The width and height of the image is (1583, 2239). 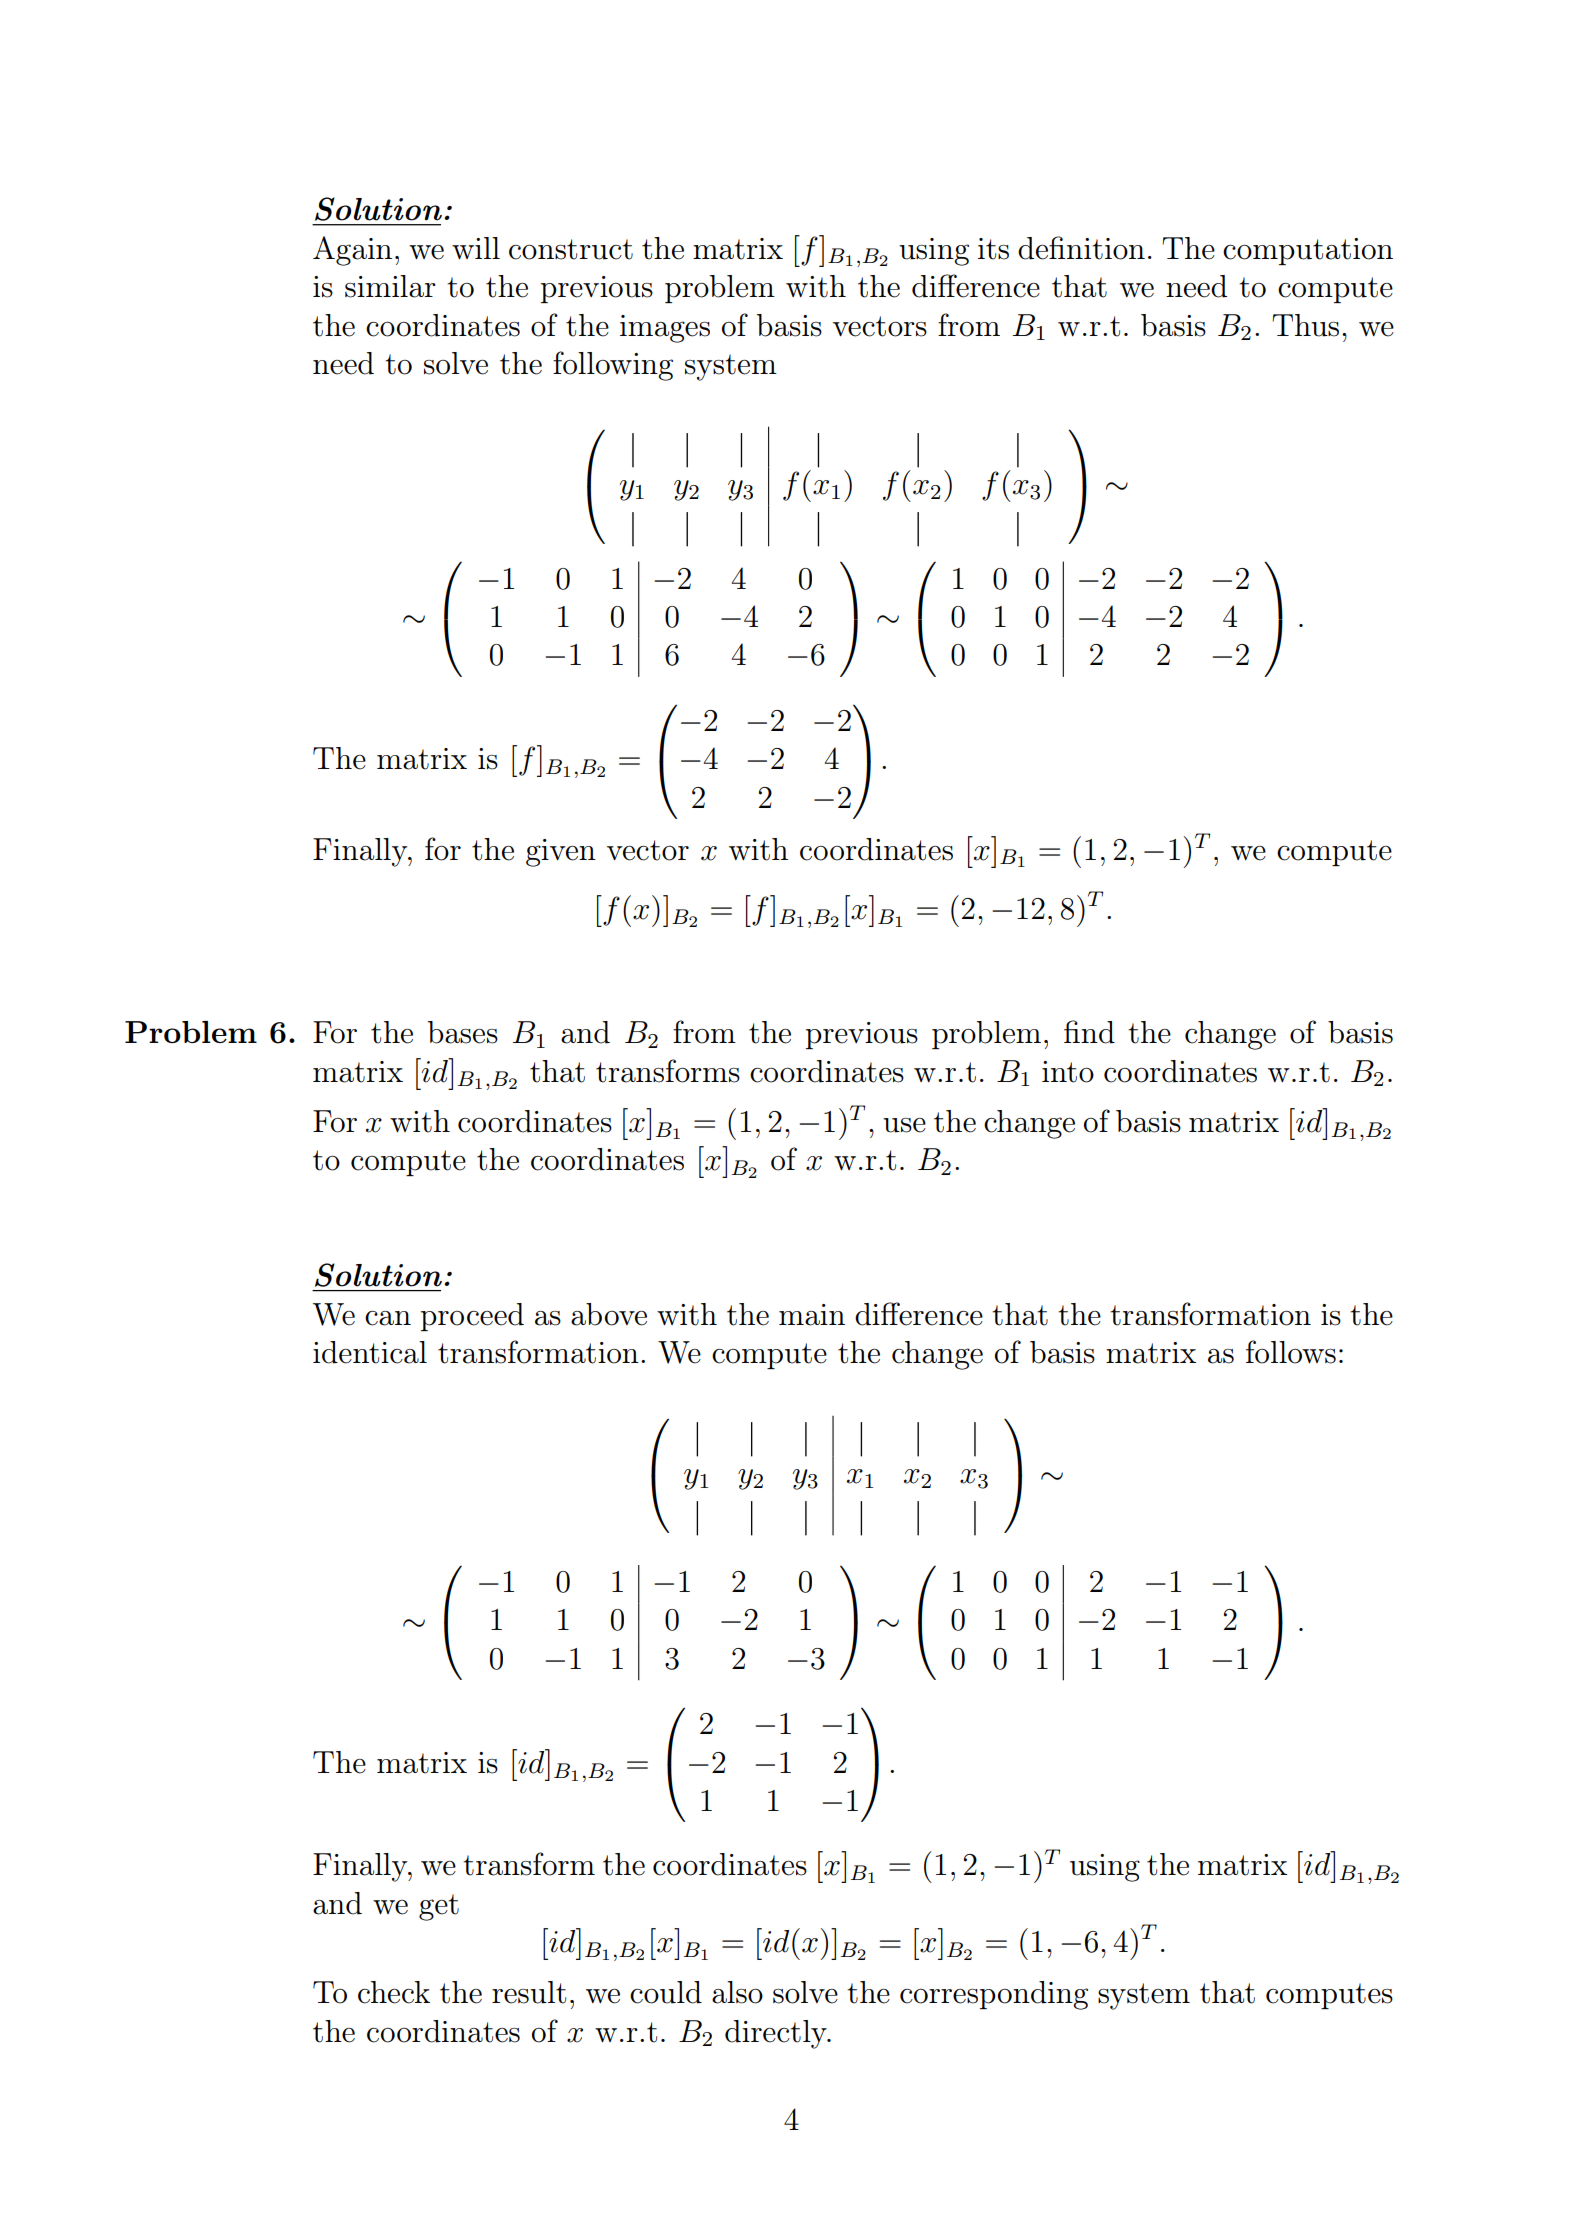 What do you see at coordinates (665, 329) in the image?
I see `images` at bounding box center [665, 329].
